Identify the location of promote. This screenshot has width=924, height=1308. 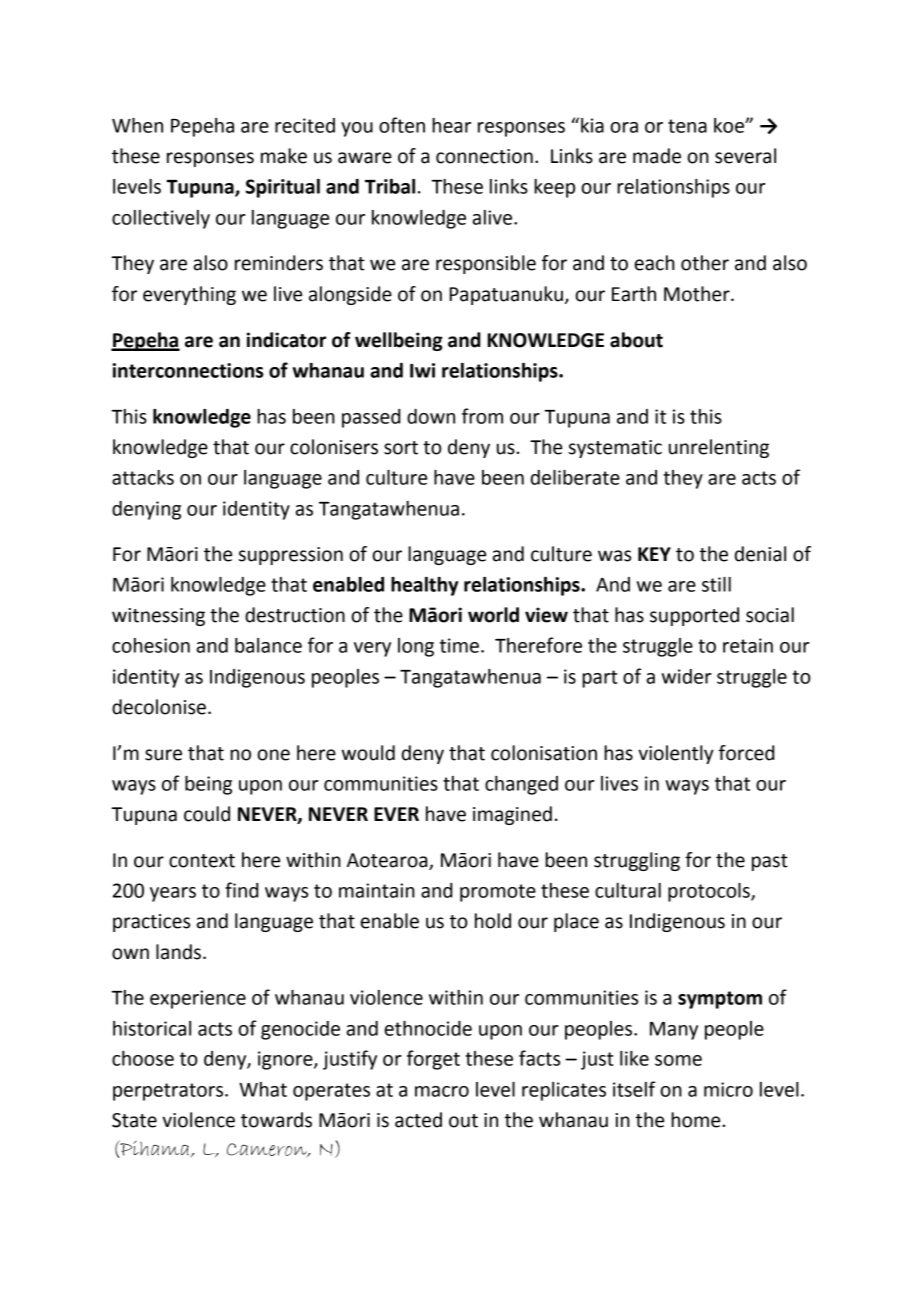
(498, 893).
